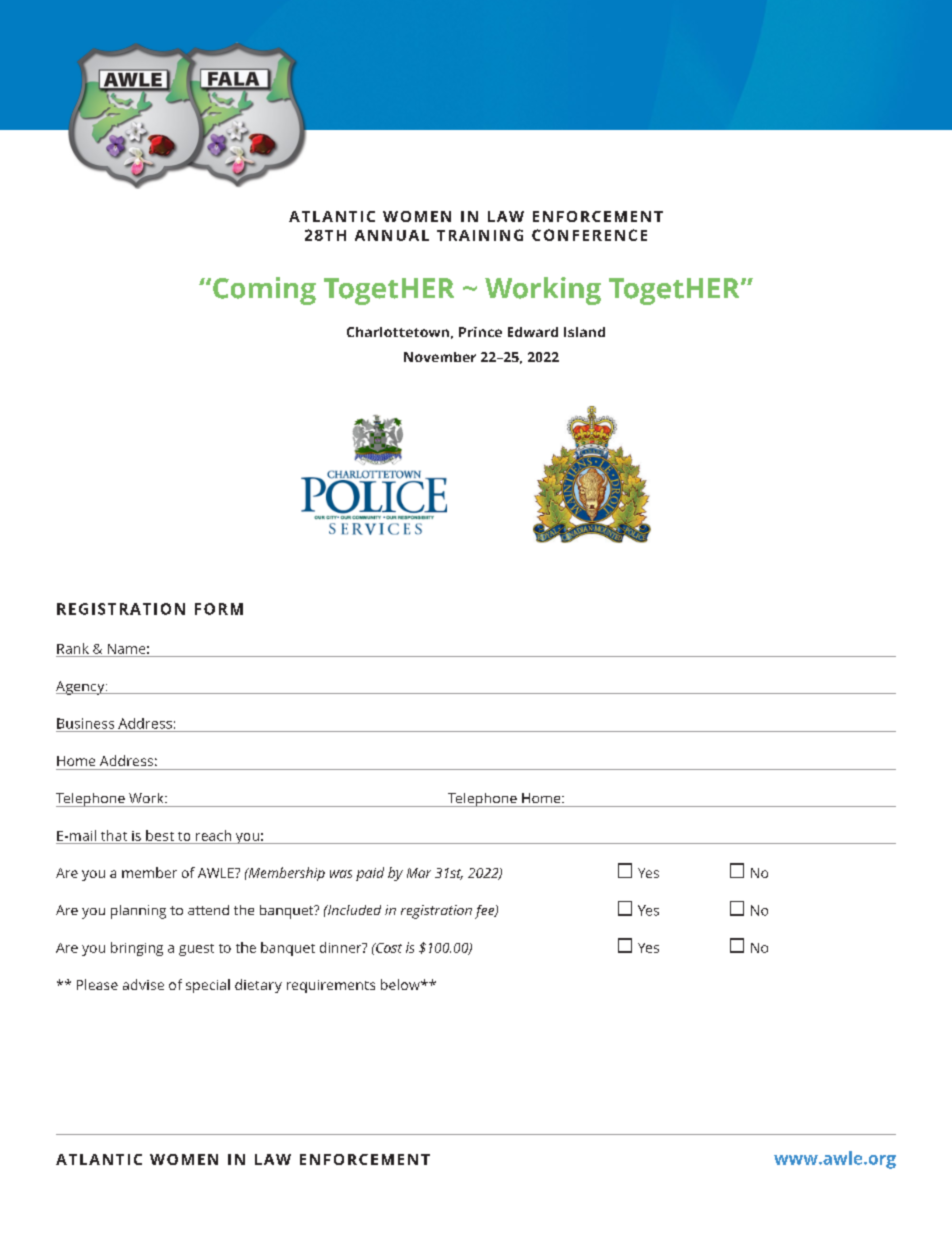 The width and height of the screenshot is (952, 1233). What do you see at coordinates (219, 609) in the screenshot?
I see `FORM` at bounding box center [219, 609].
